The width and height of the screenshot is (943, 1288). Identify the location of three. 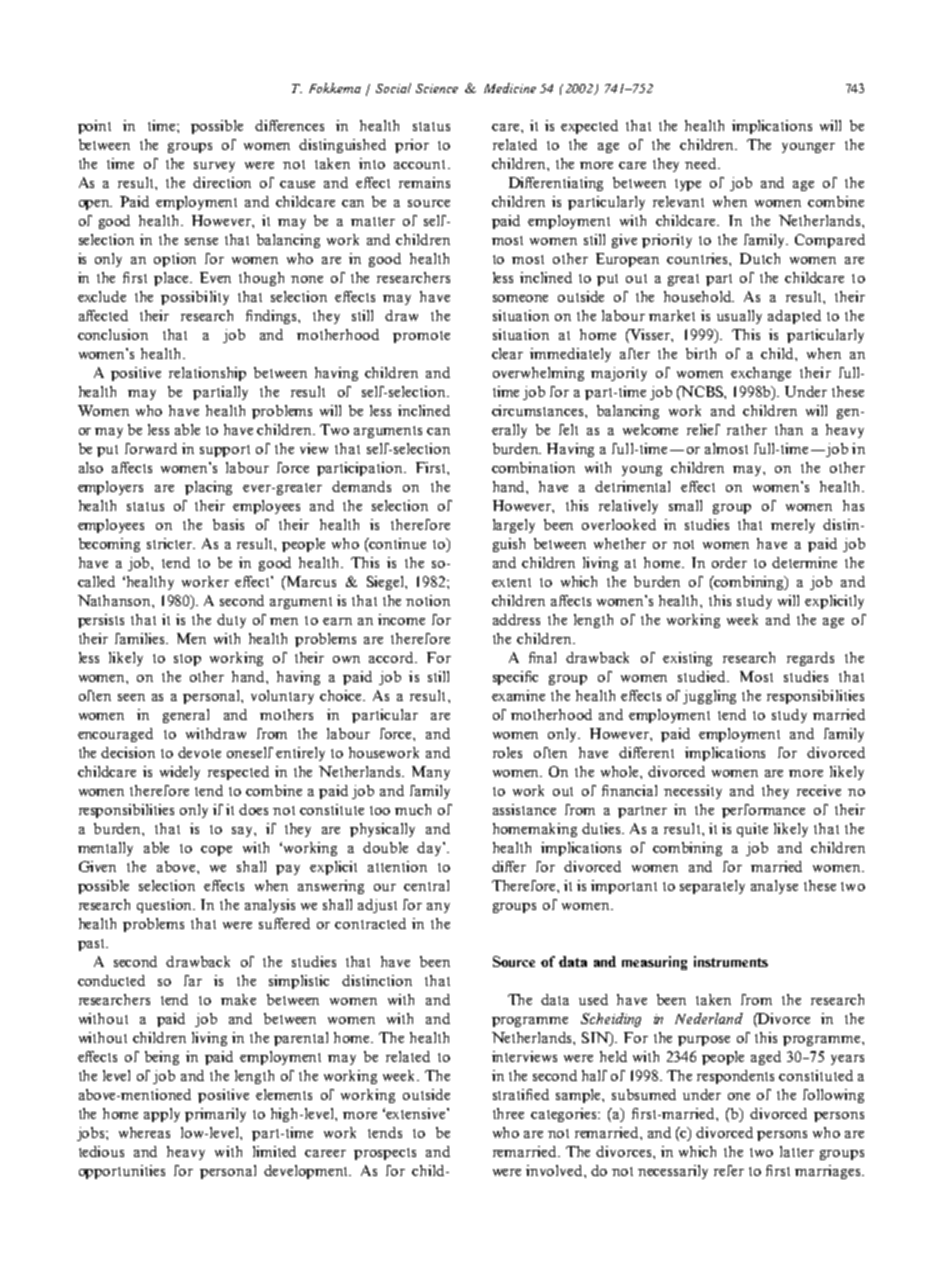
(508, 1113).
